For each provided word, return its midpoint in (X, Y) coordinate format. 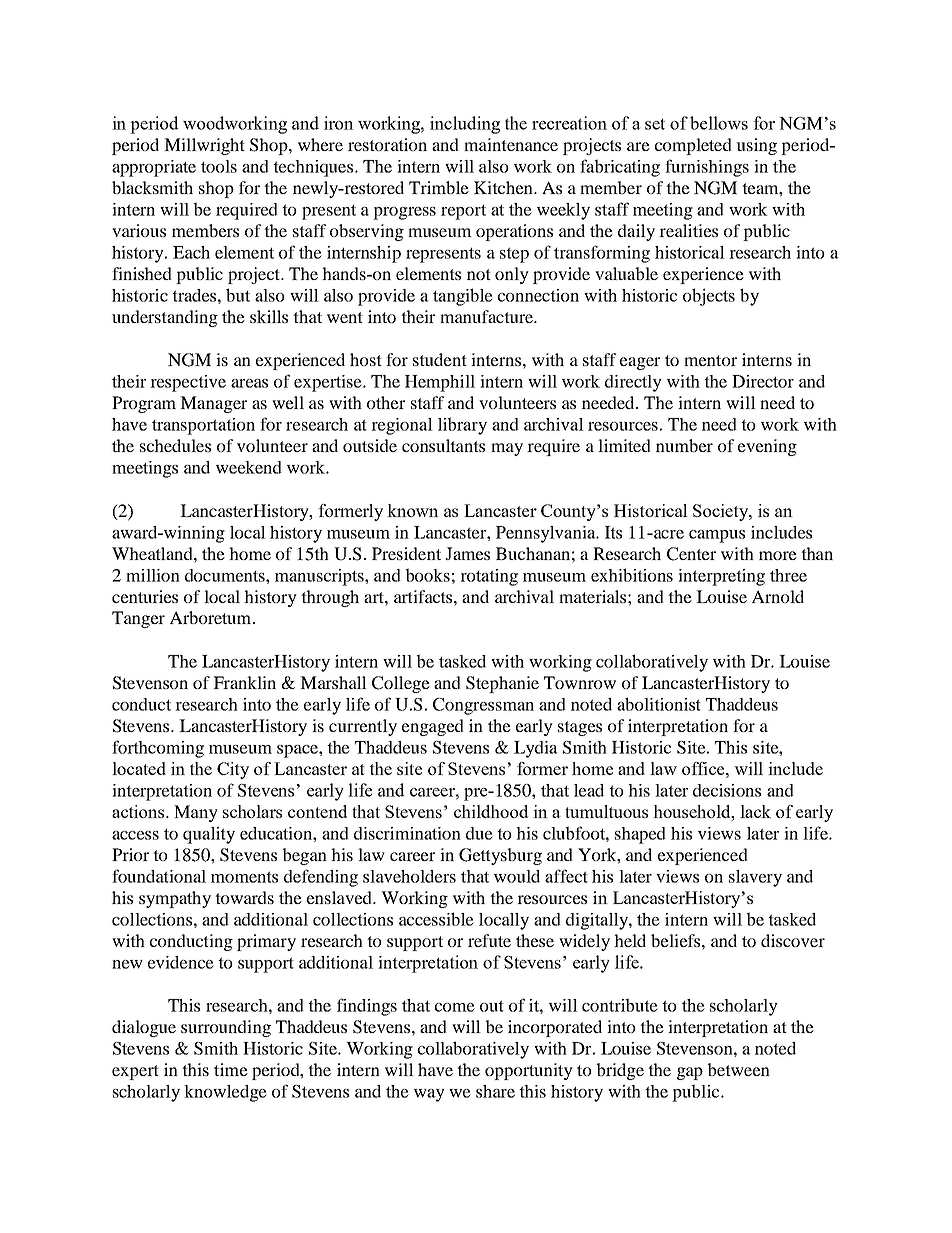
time (231, 1069)
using (756, 146)
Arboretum (212, 617)
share (495, 1091)
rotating (489, 577)
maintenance (511, 144)
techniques (314, 168)
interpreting (721, 577)
